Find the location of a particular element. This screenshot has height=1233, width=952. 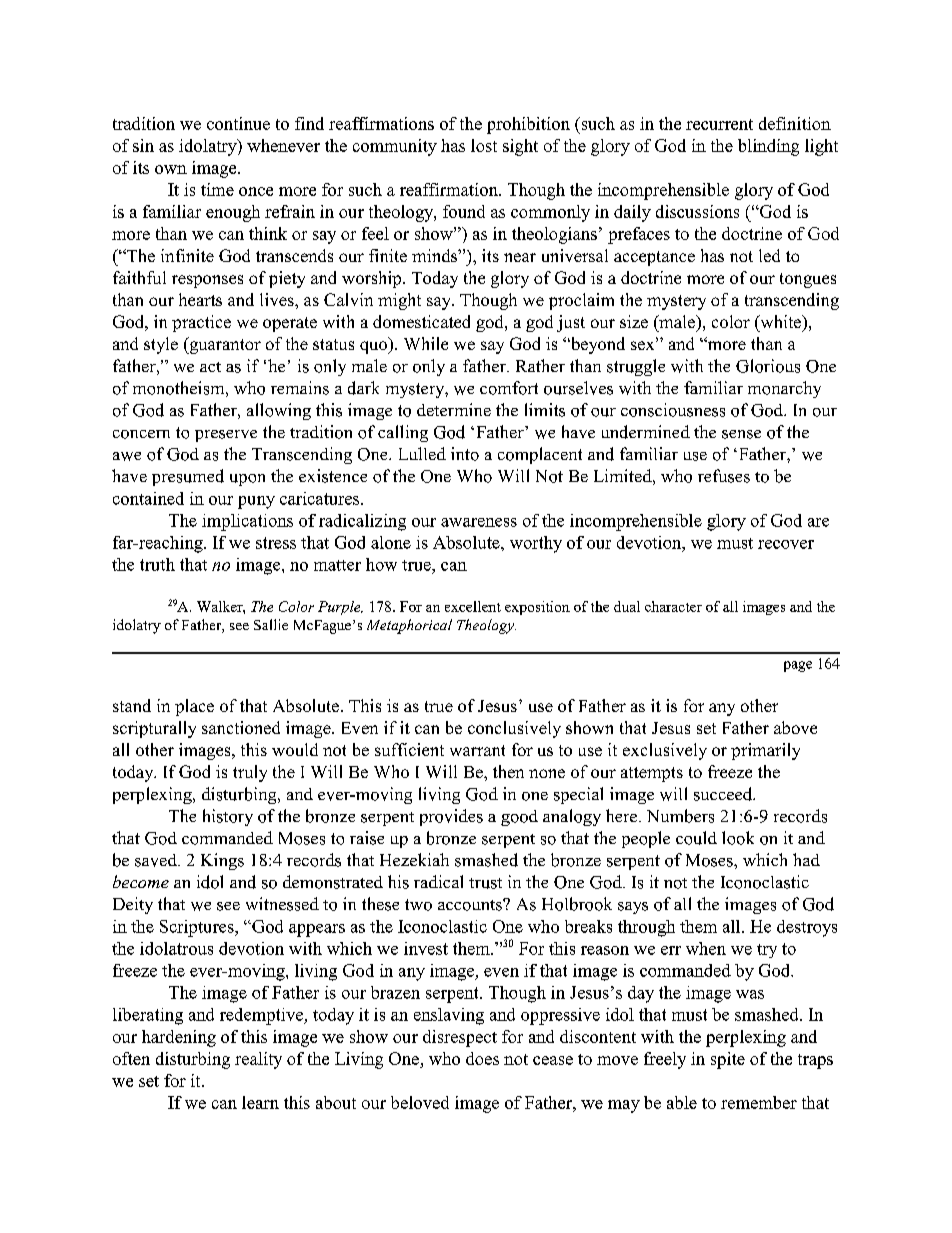

spite is located at coordinates (728, 1060).
